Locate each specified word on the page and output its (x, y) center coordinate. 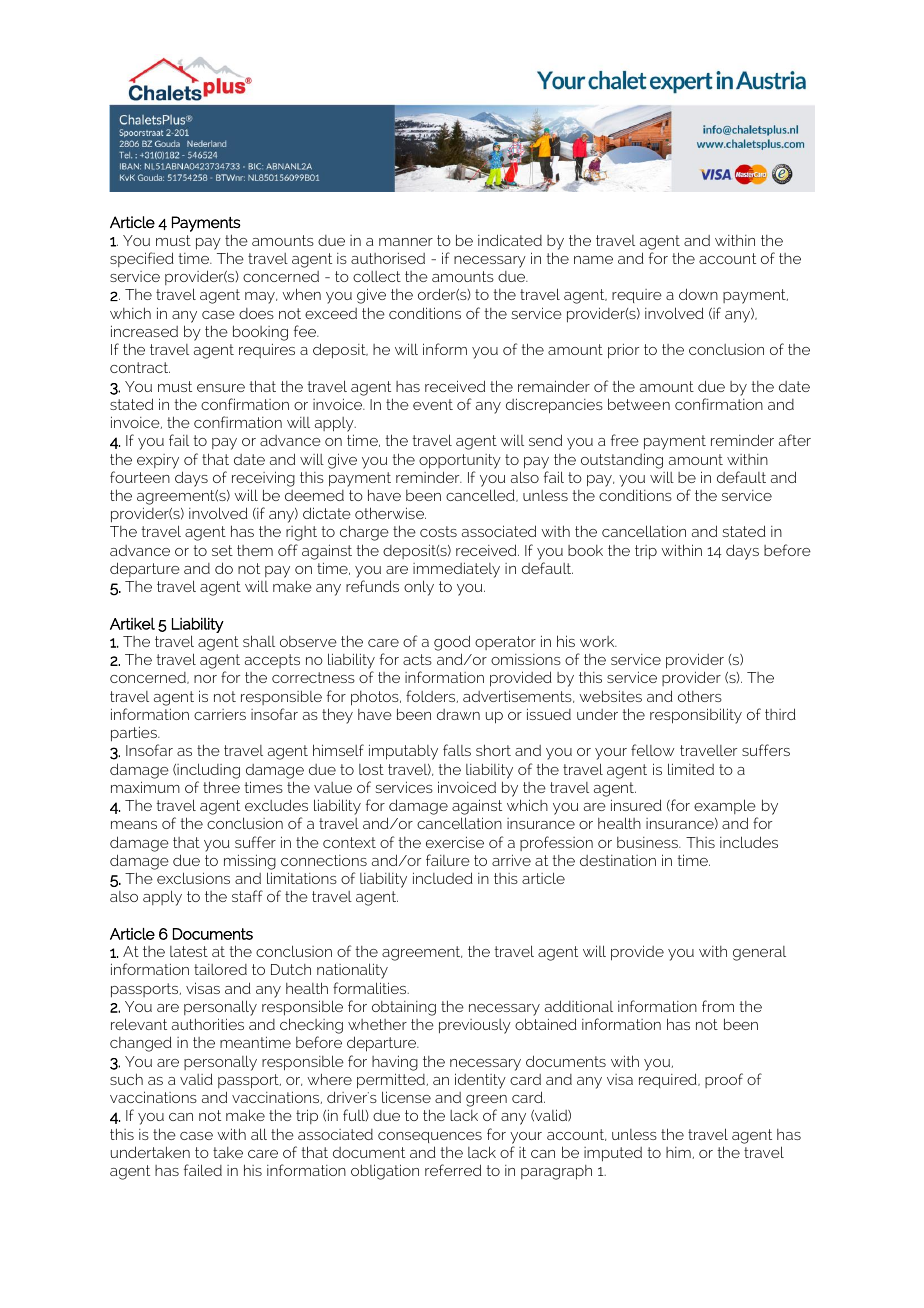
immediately (456, 570)
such (126, 1079)
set (222, 550)
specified (142, 259)
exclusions (193, 878)
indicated (510, 240)
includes (749, 842)
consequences (430, 1137)
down (698, 294)
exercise (455, 842)
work (598, 641)
